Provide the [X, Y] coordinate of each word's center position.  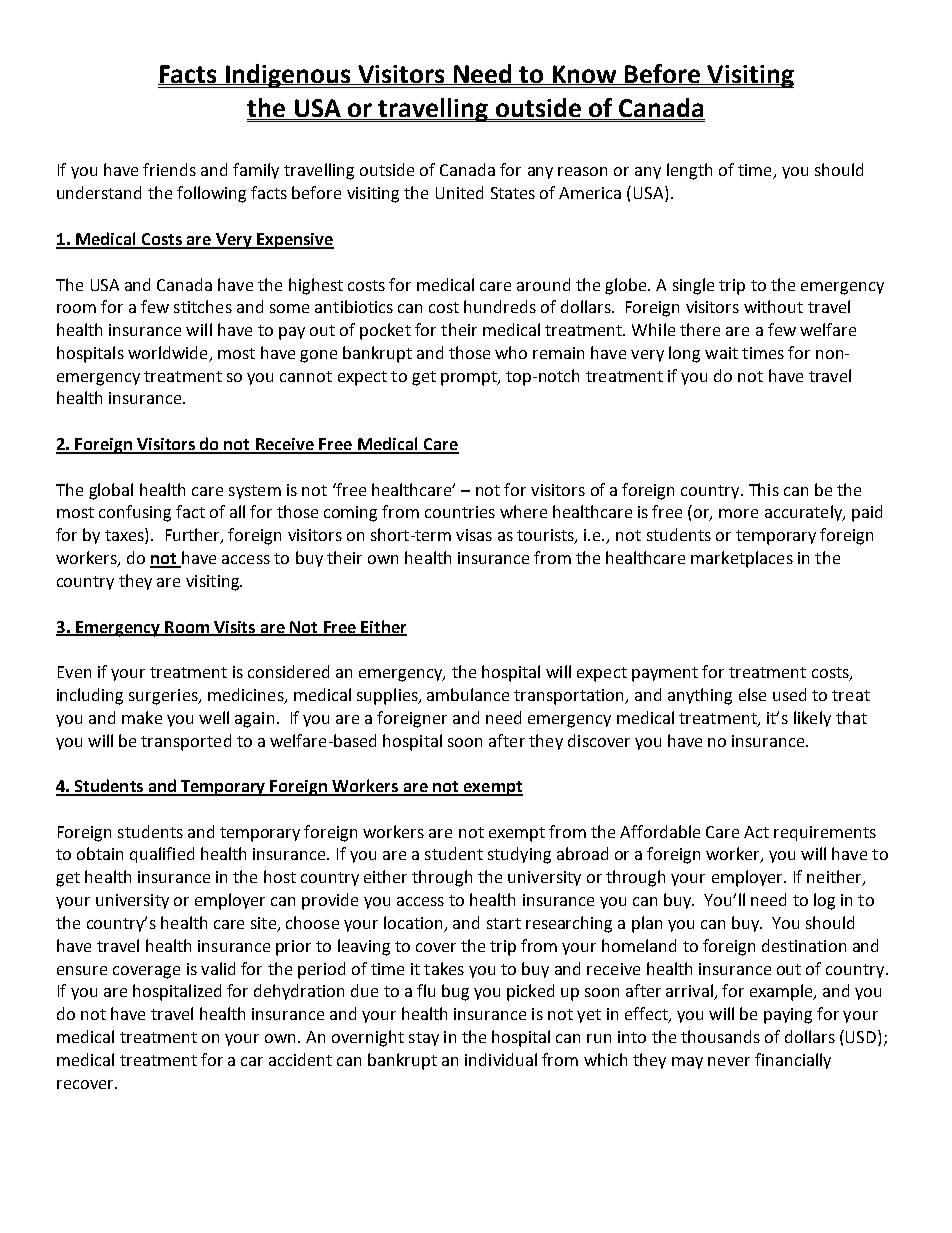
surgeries [164, 697]
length [689, 171]
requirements [825, 833]
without [773, 306]
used [789, 694]
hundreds [500, 306]
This [764, 489]
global [111, 491]
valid [218, 968]
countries [460, 512]
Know [584, 75]
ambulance [468, 694]
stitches [203, 306]
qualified [162, 855]
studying [519, 855]
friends [169, 169]
